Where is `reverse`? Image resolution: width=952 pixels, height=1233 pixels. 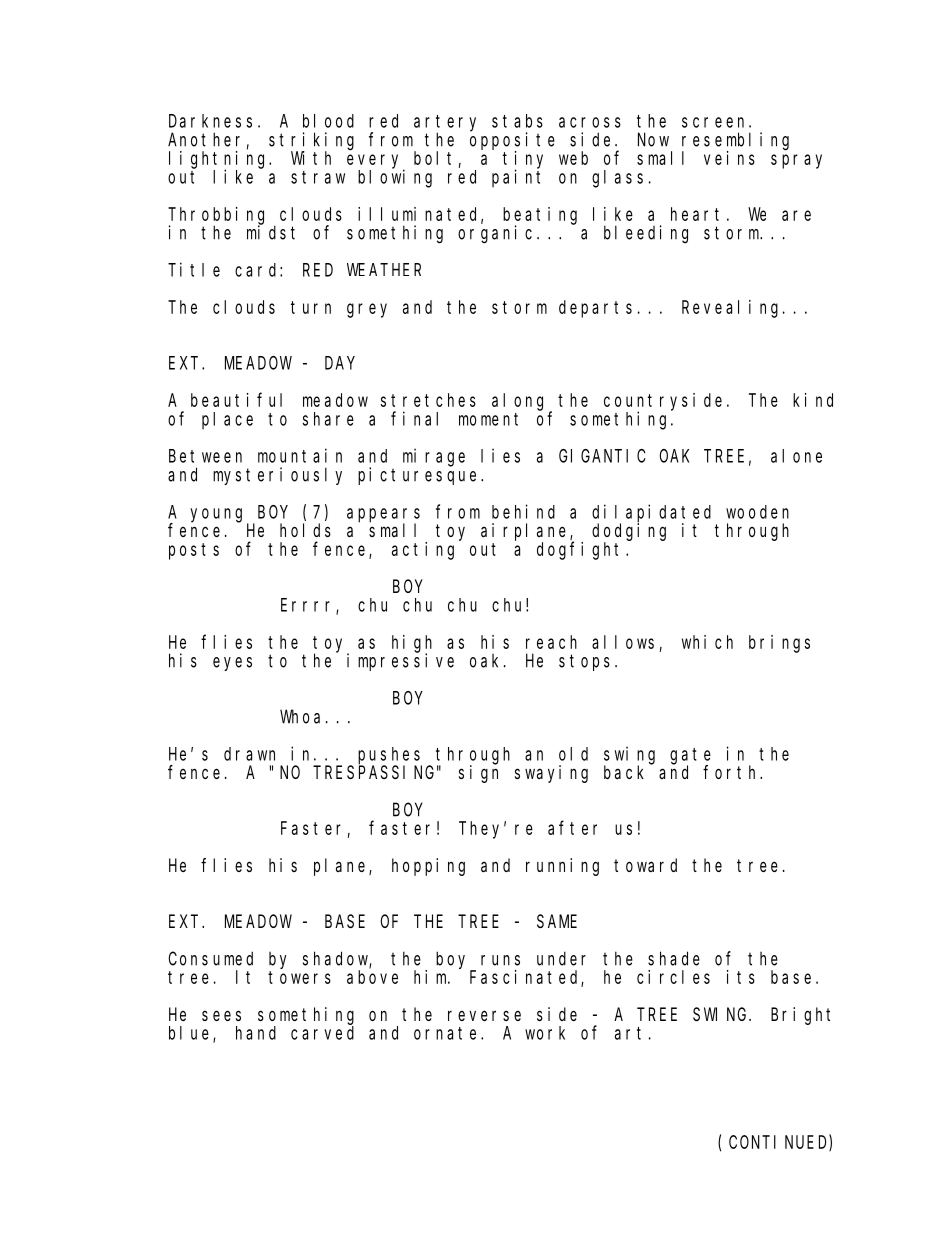
reverse is located at coordinates (484, 1015).
